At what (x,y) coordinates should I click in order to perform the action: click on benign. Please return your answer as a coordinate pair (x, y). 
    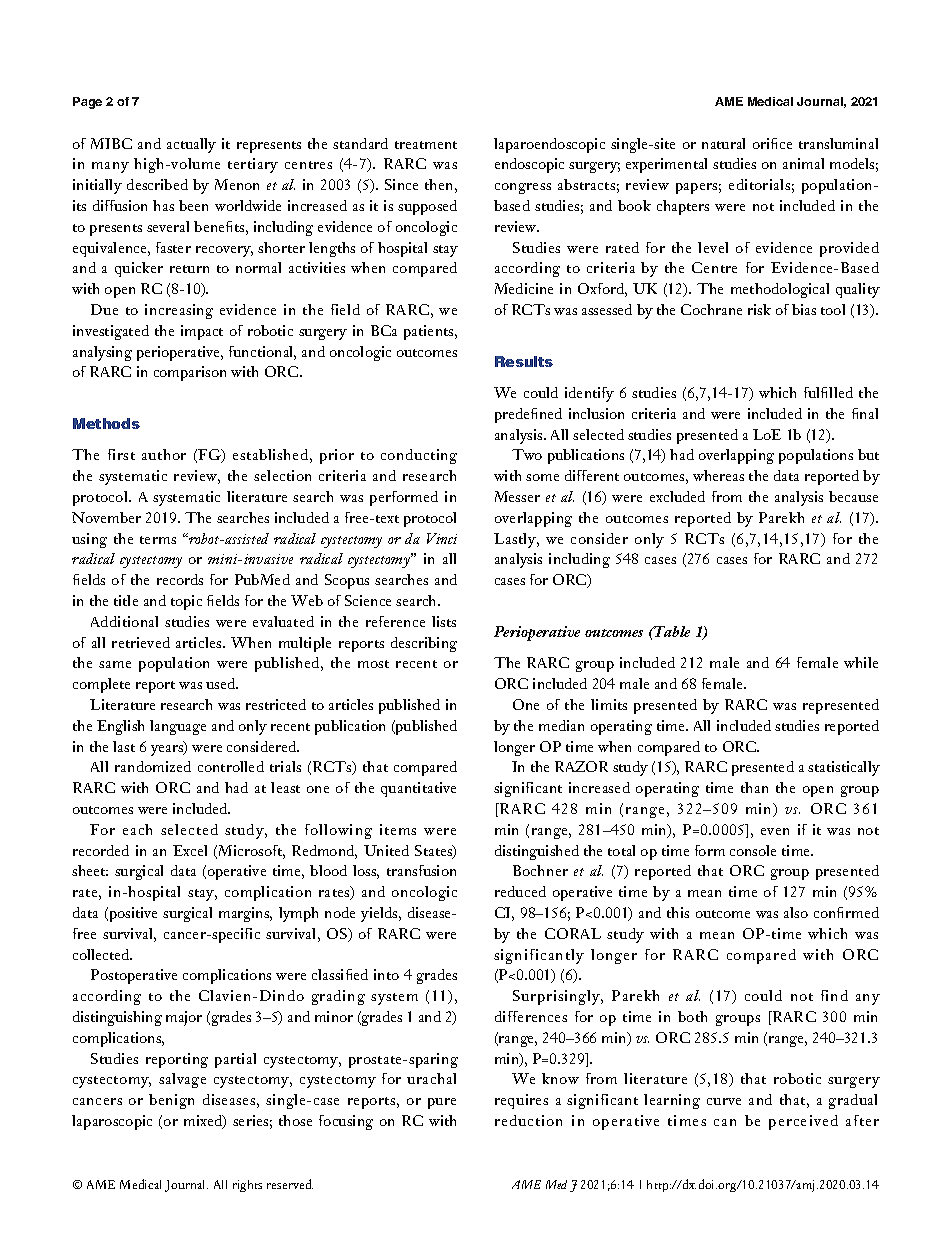
    Looking at the image, I should click on (171, 1101).
